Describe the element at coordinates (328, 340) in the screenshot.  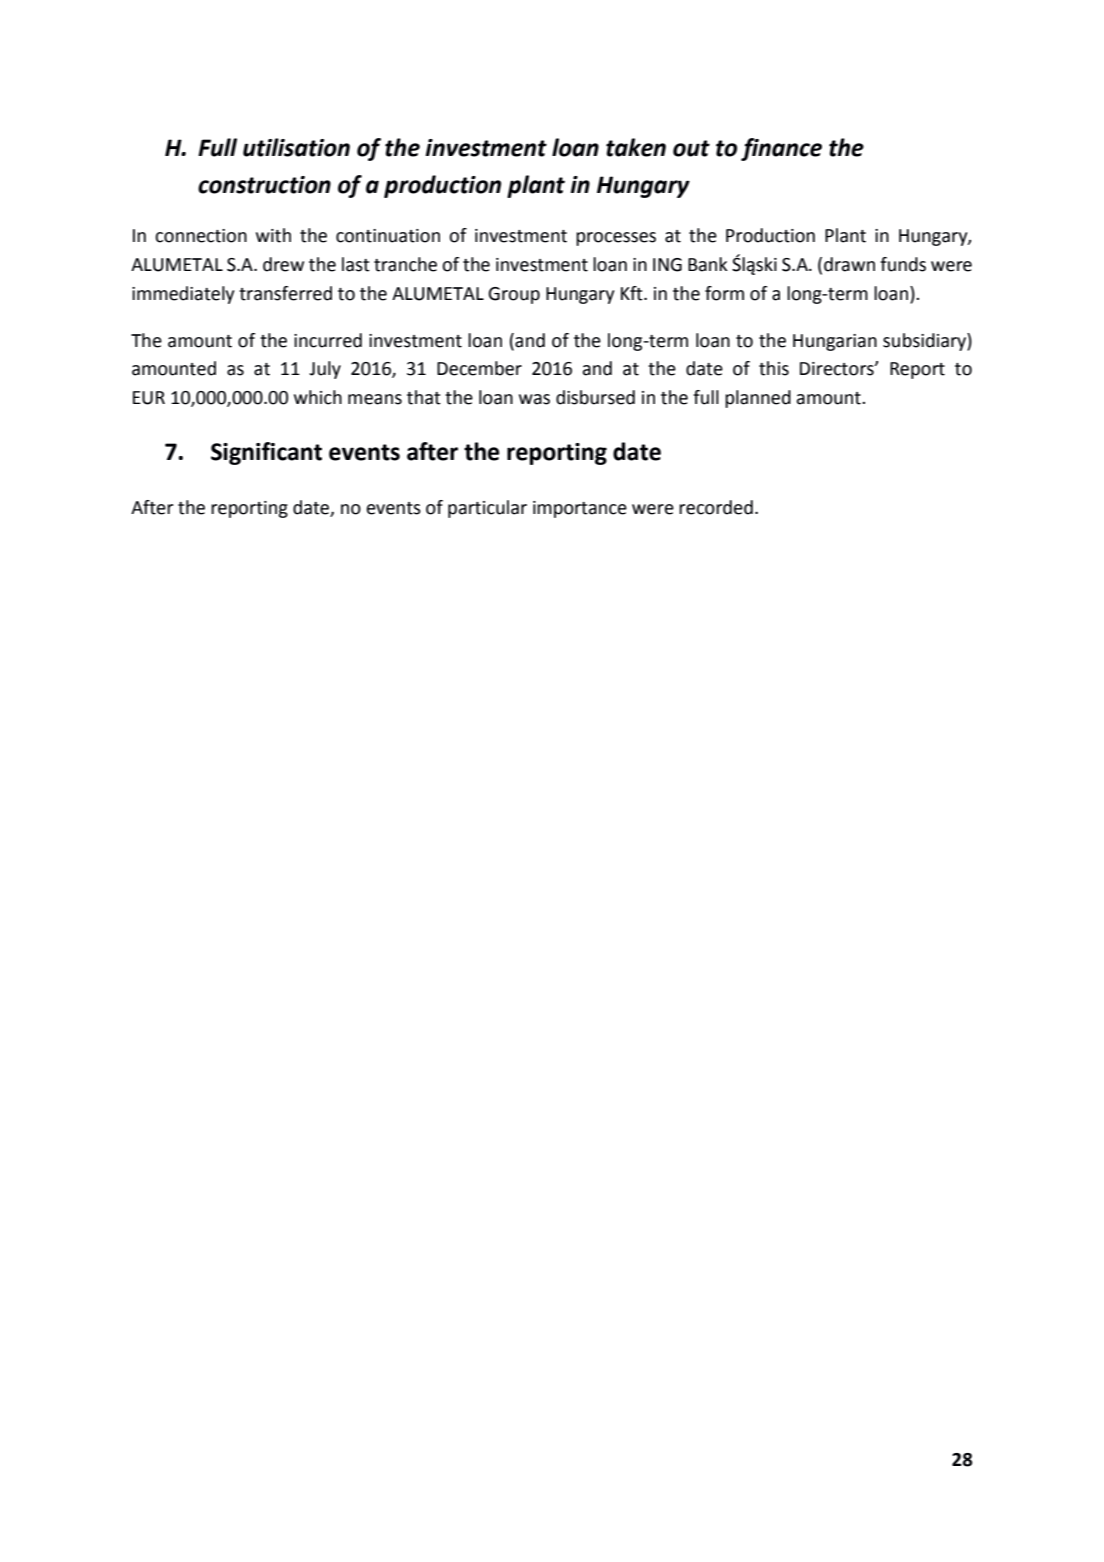
I see `incurred` at that location.
